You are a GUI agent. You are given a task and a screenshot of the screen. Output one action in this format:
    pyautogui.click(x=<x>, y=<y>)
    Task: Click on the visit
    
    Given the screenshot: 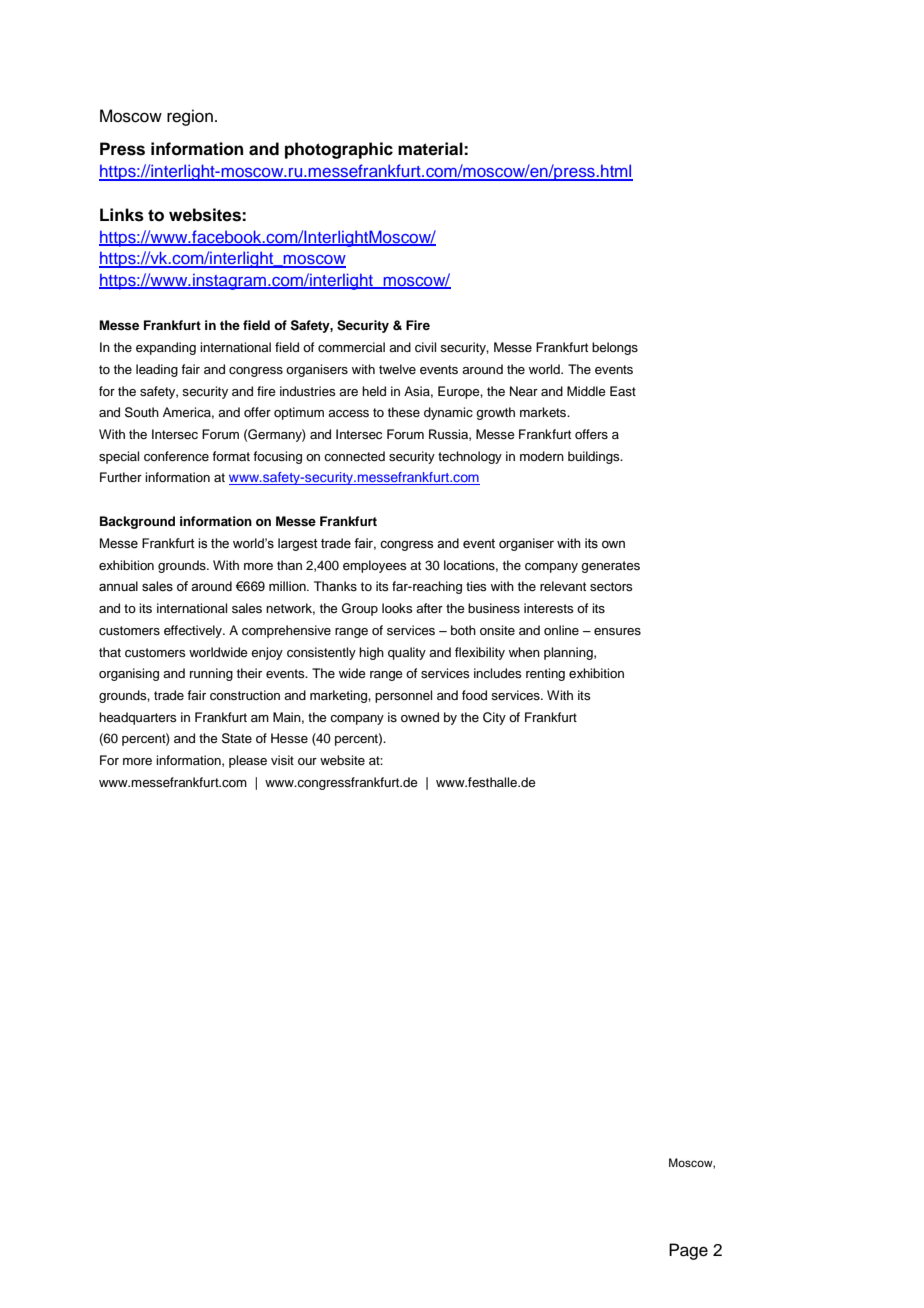 What is the action you would take?
    pyautogui.click(x=282, y=760)
